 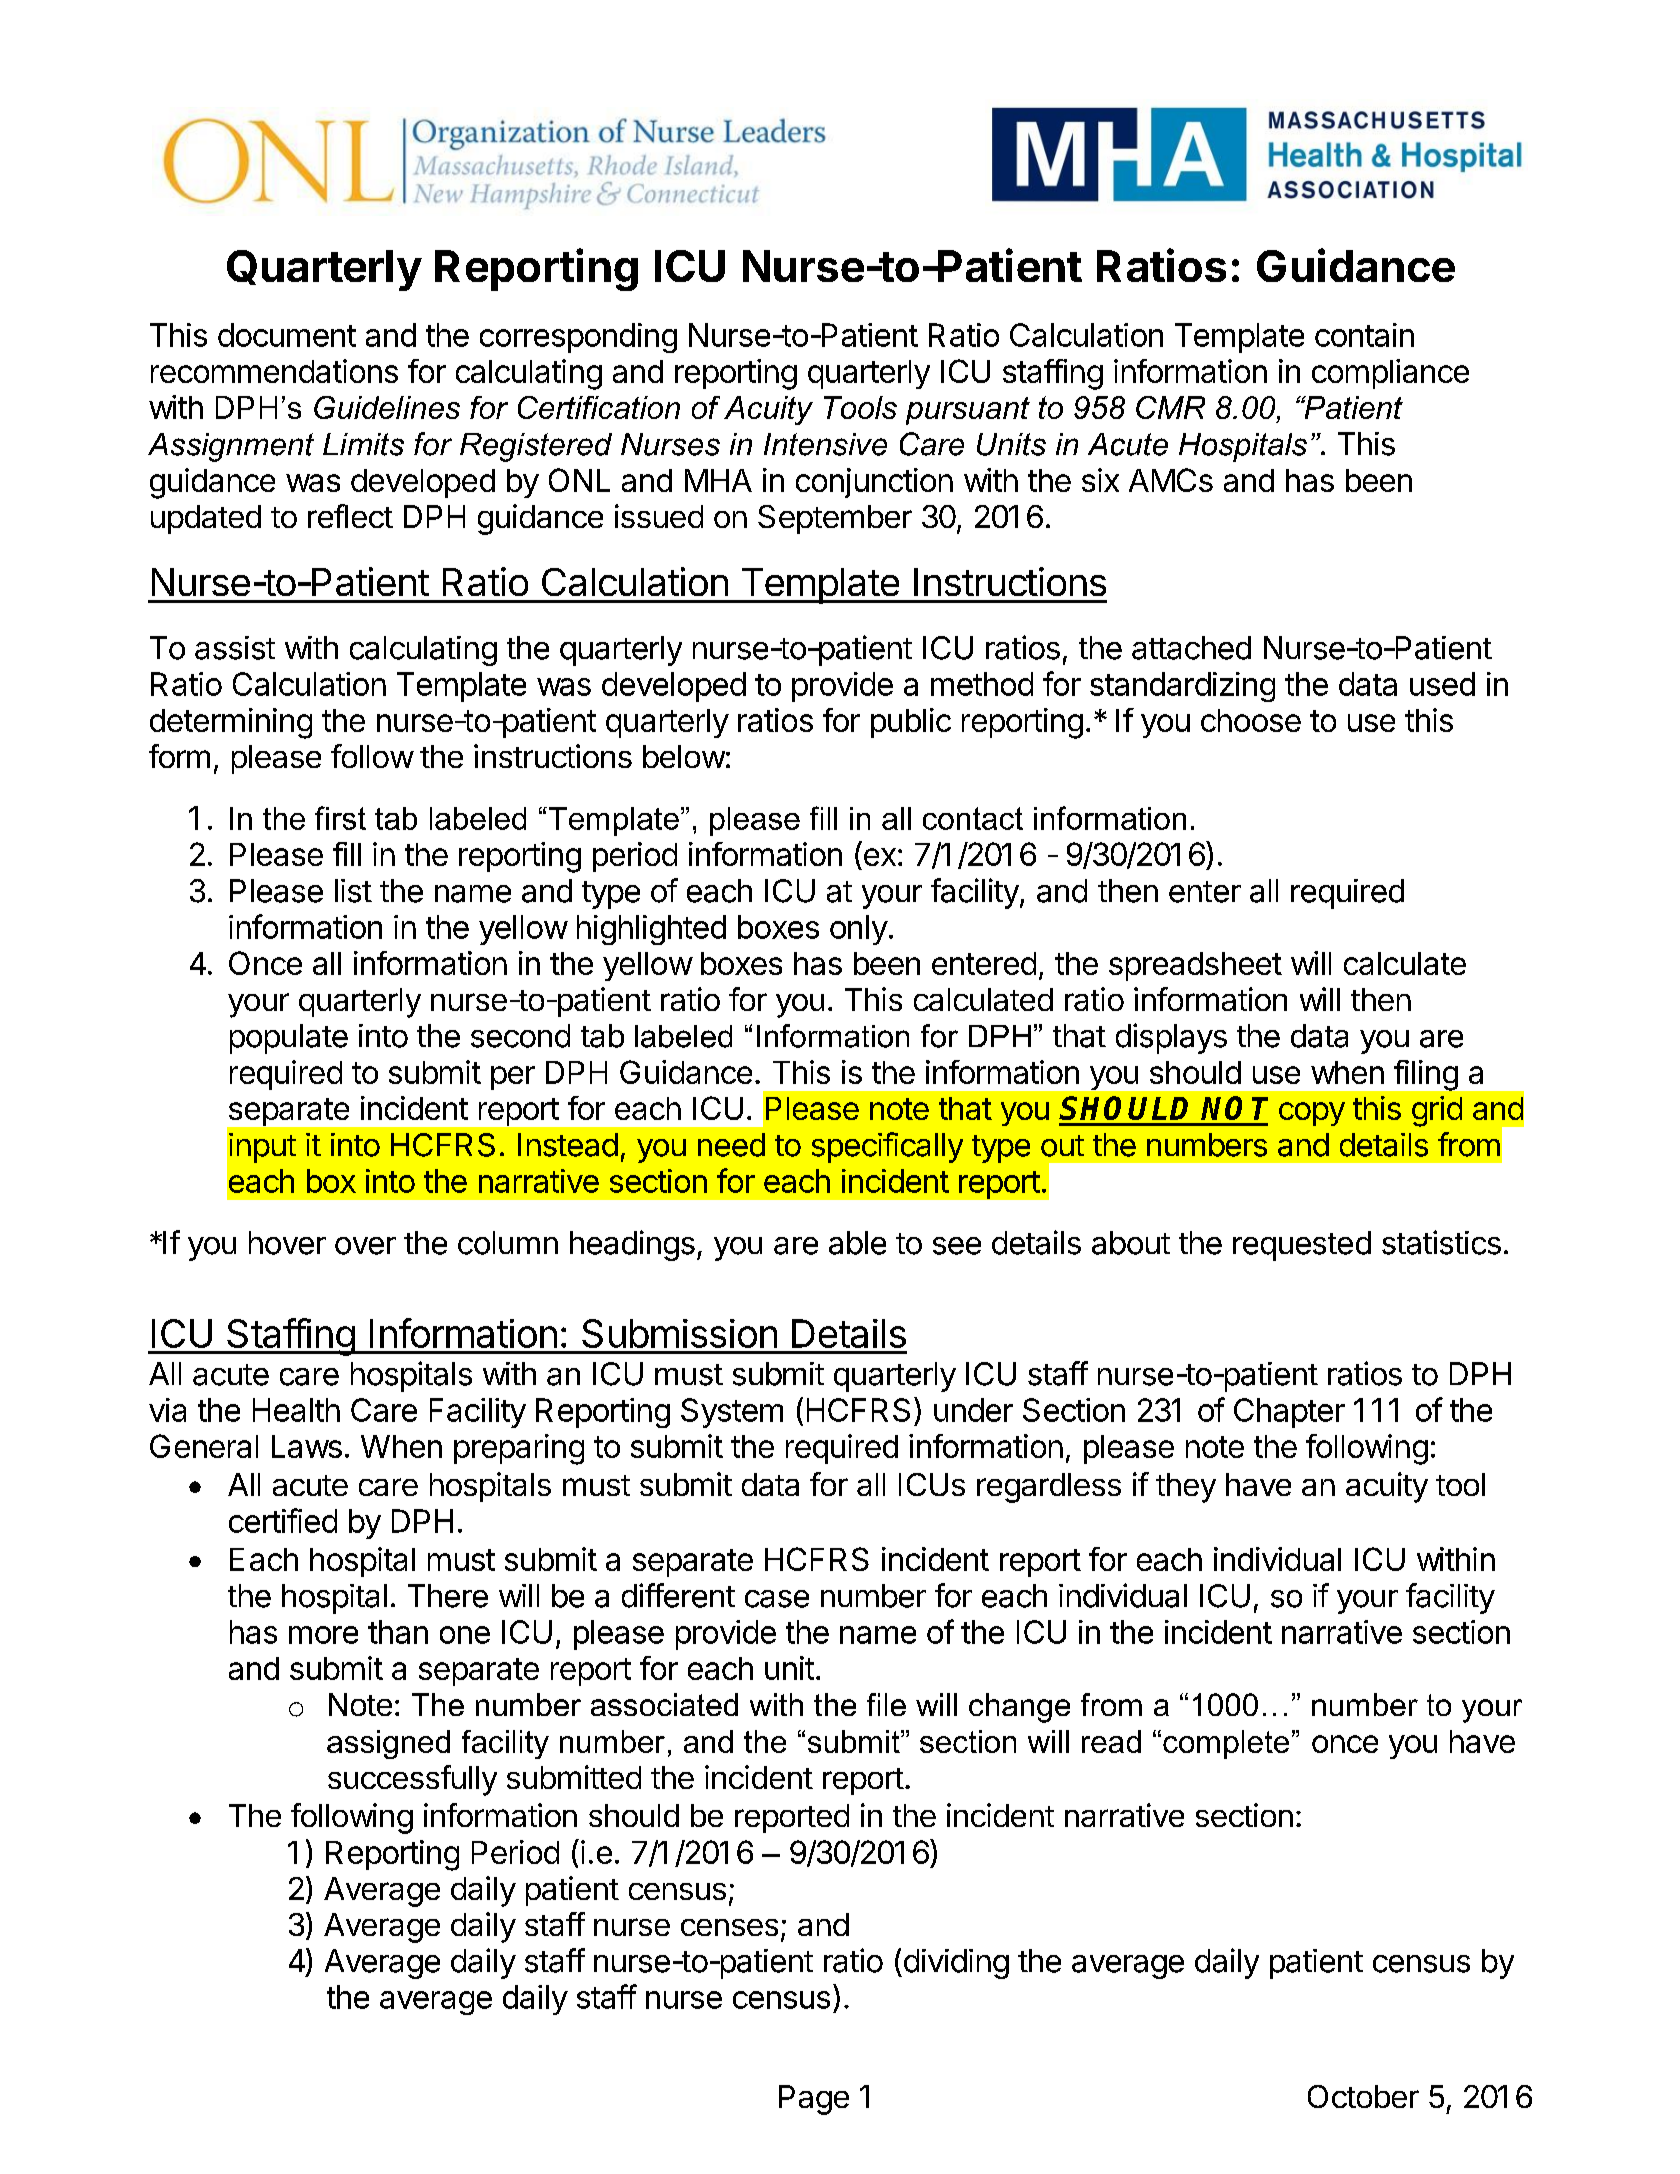 What do you see at coordinates (1251, 720) in the image?
I see `choose` at bounding box center [1251, 720].
